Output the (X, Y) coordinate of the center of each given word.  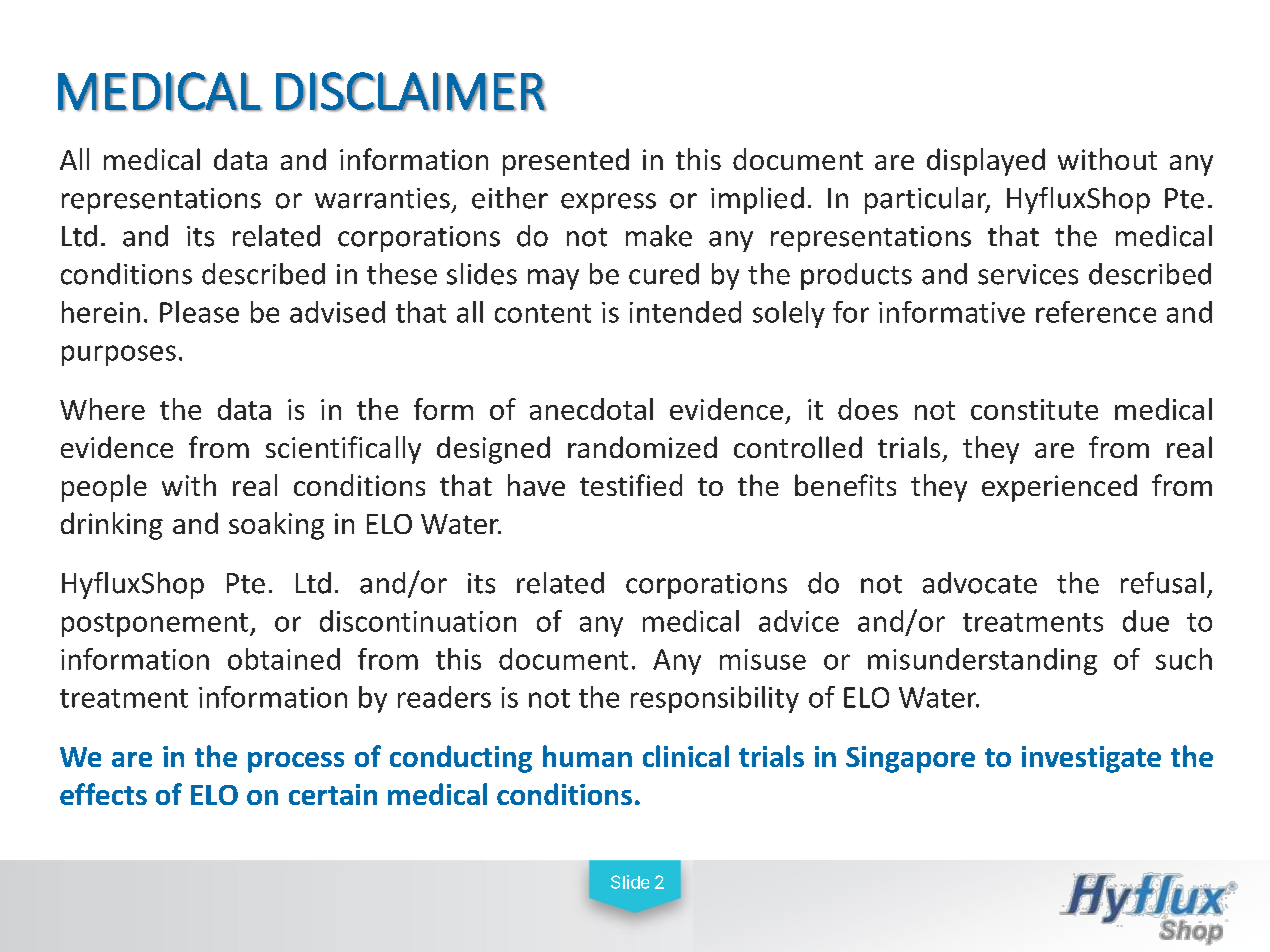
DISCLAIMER (411, 92)
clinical (686, 756)
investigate (1091, 759)
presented (566, 162)
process (296, 762)
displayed (986, 162)
